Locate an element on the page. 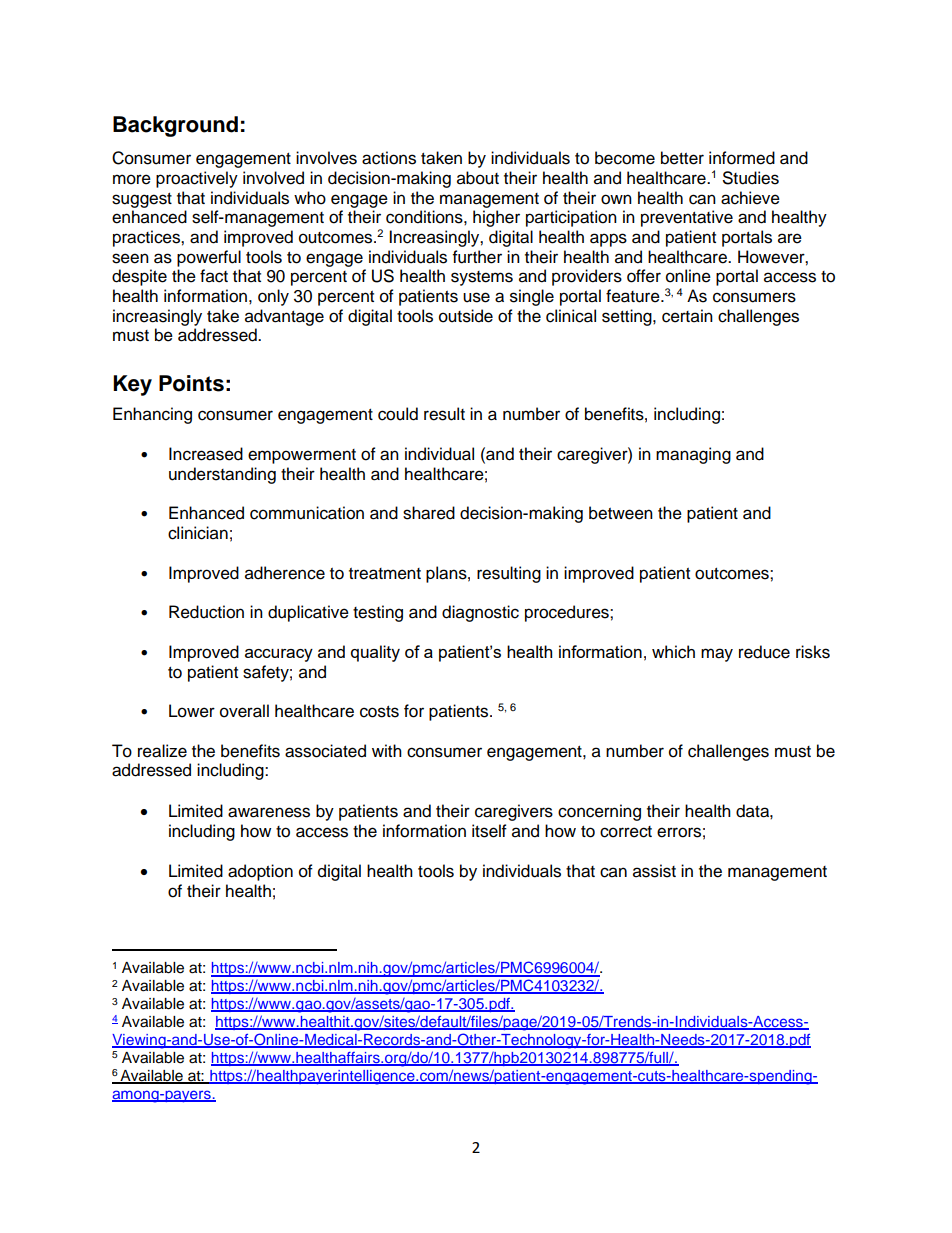 The height and width of the page is (1233, 952). informed is located at coordinates (742, 158).
